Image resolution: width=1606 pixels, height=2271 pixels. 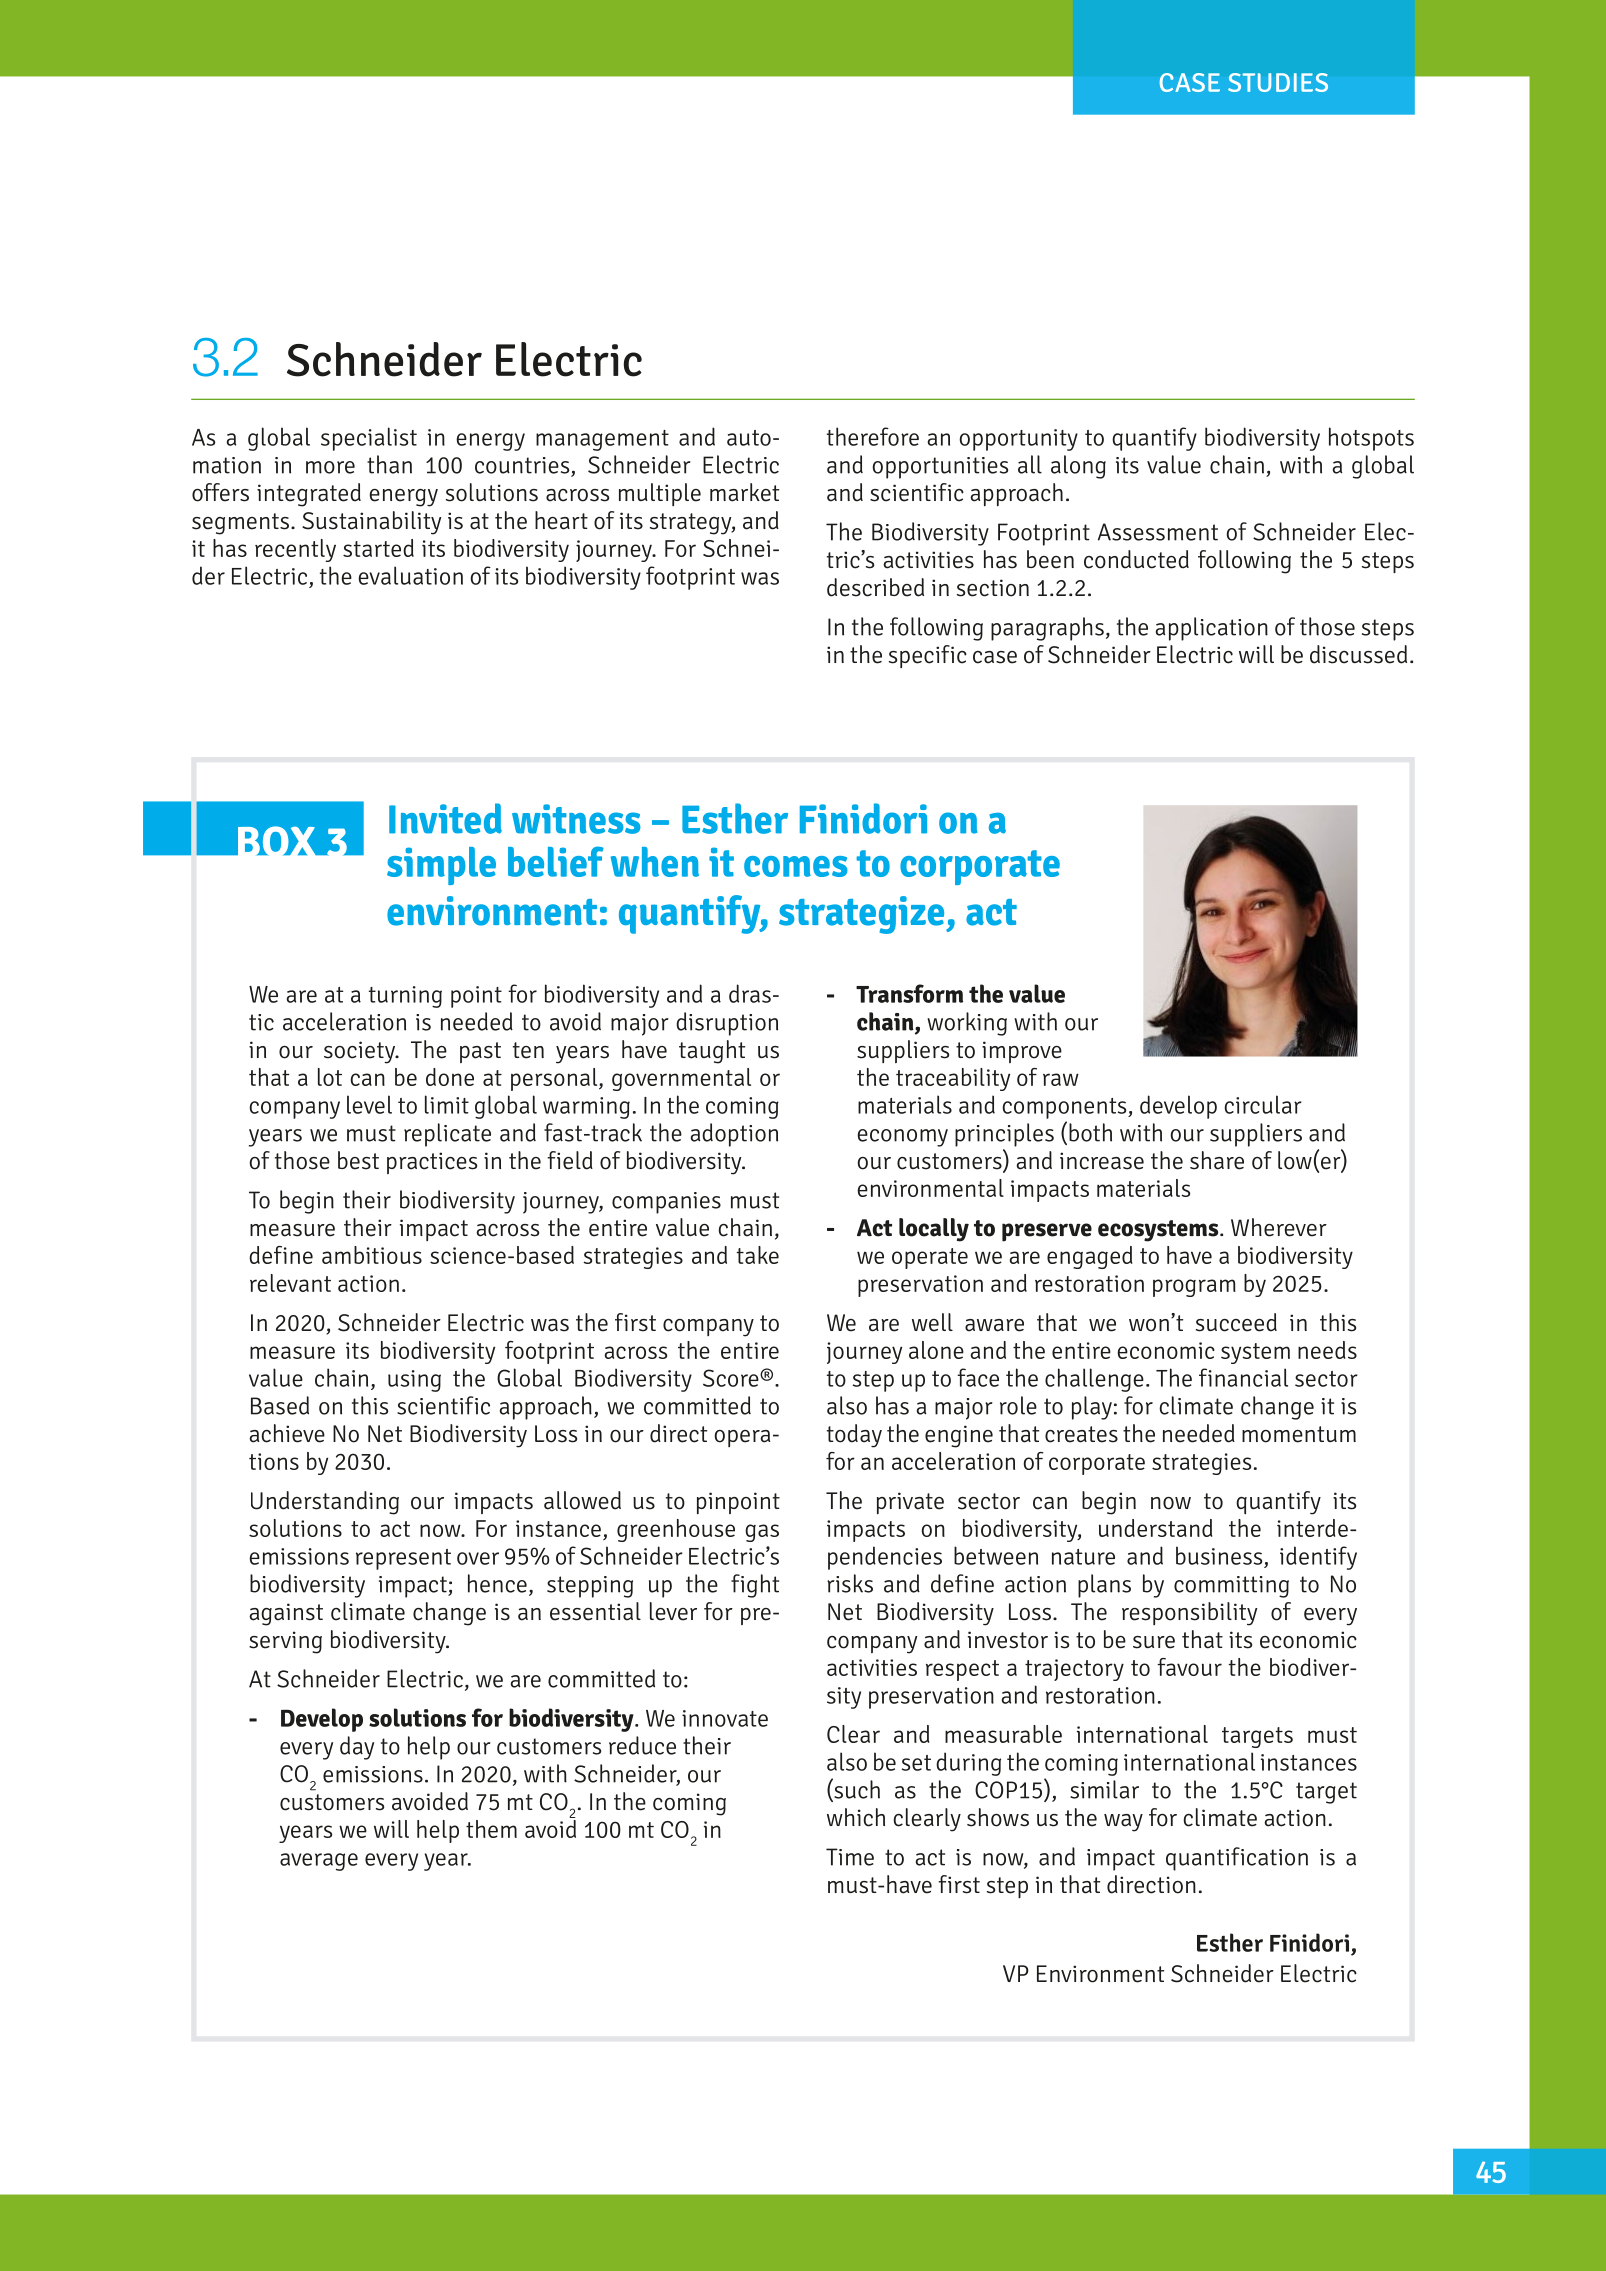 I want to click on specific, so click(x=928, y=656).
